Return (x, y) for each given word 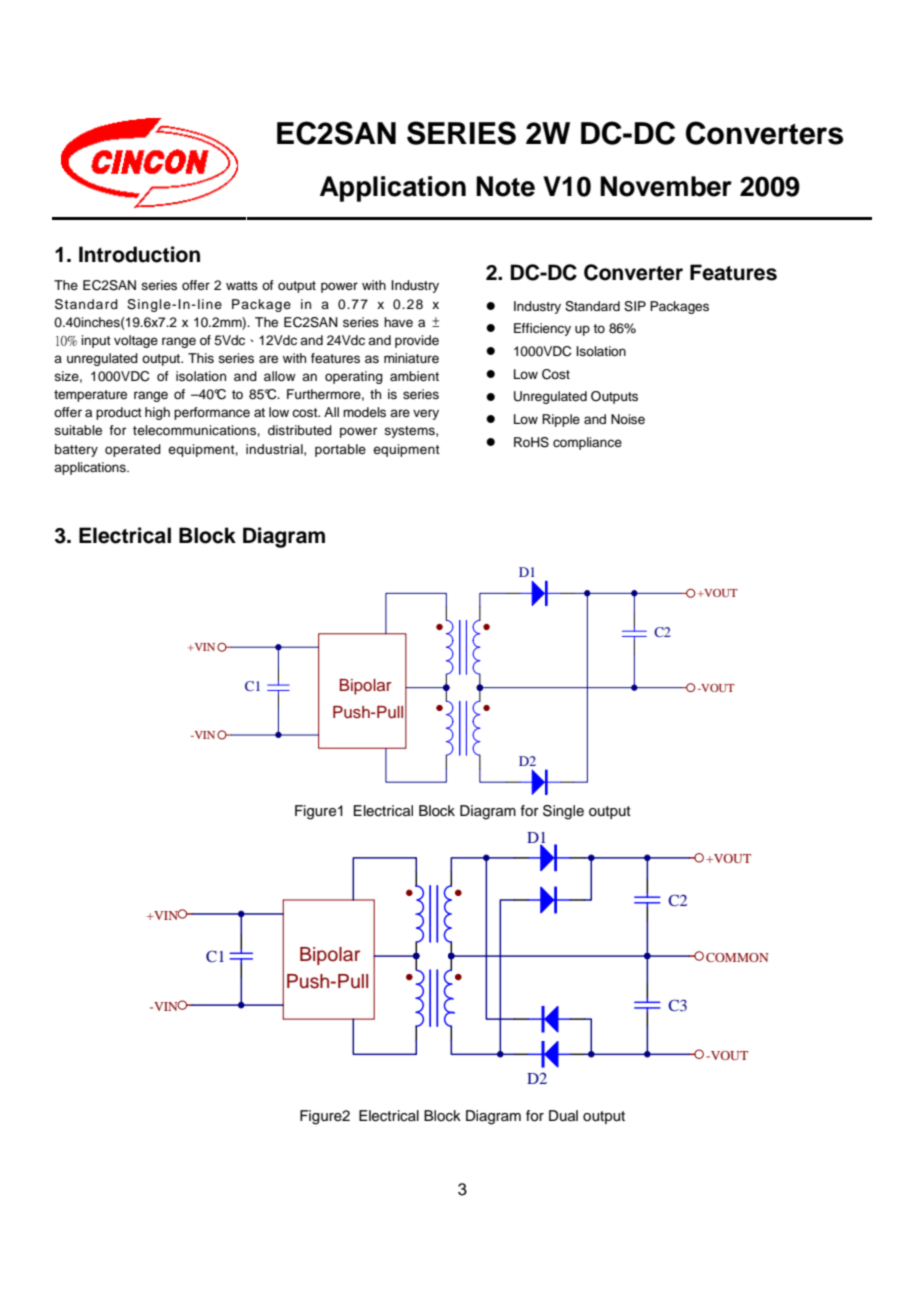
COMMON (737, 957)
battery (76, 450)
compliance (587, 443)
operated (133, 450)
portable (340, 450)
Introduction (139, 254)
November (666, 186)
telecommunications (195, 430)
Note (505, 186)
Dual (563, 1115)
